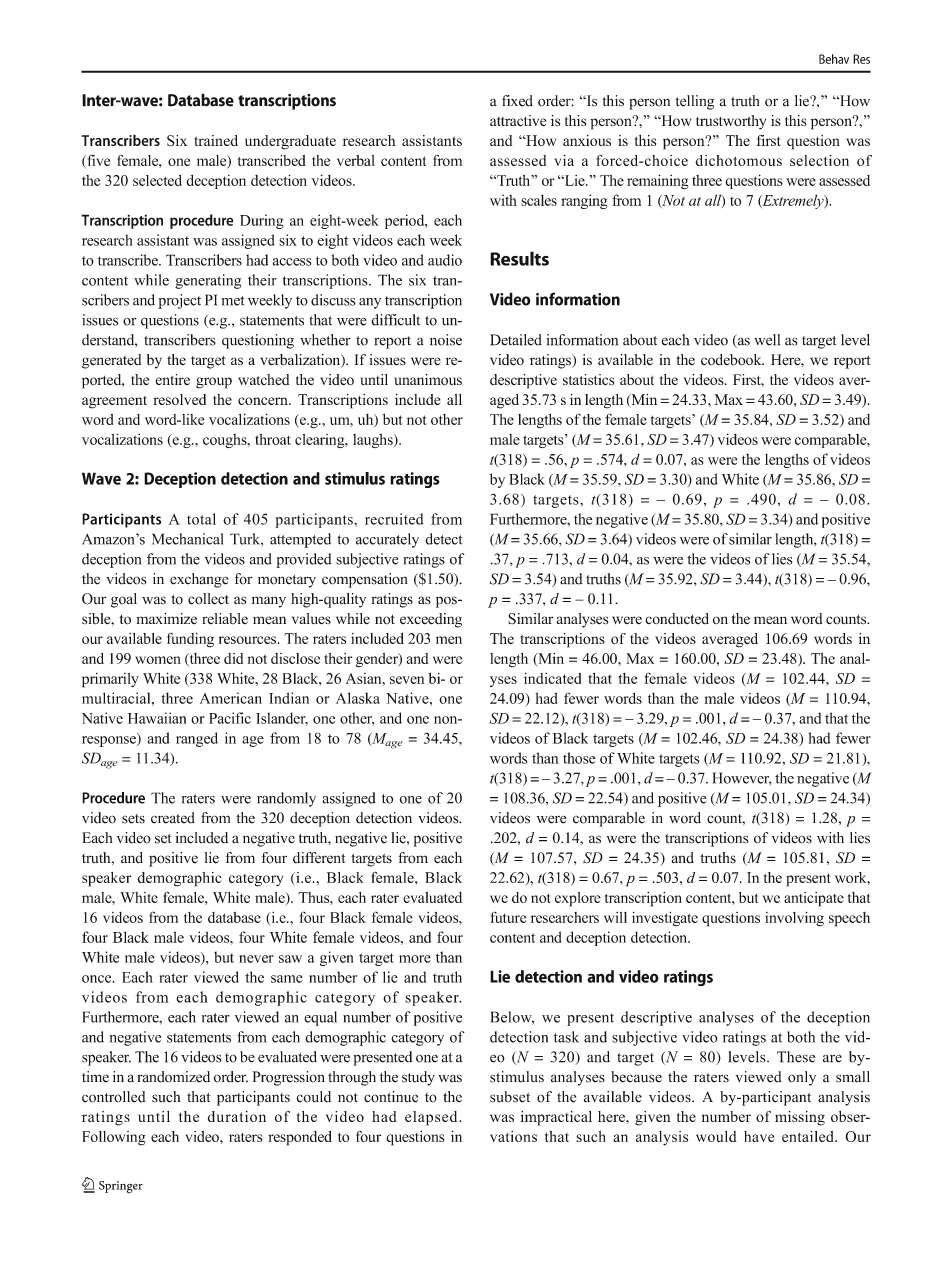  I want to click on trustworthy, so click(731, 122).
